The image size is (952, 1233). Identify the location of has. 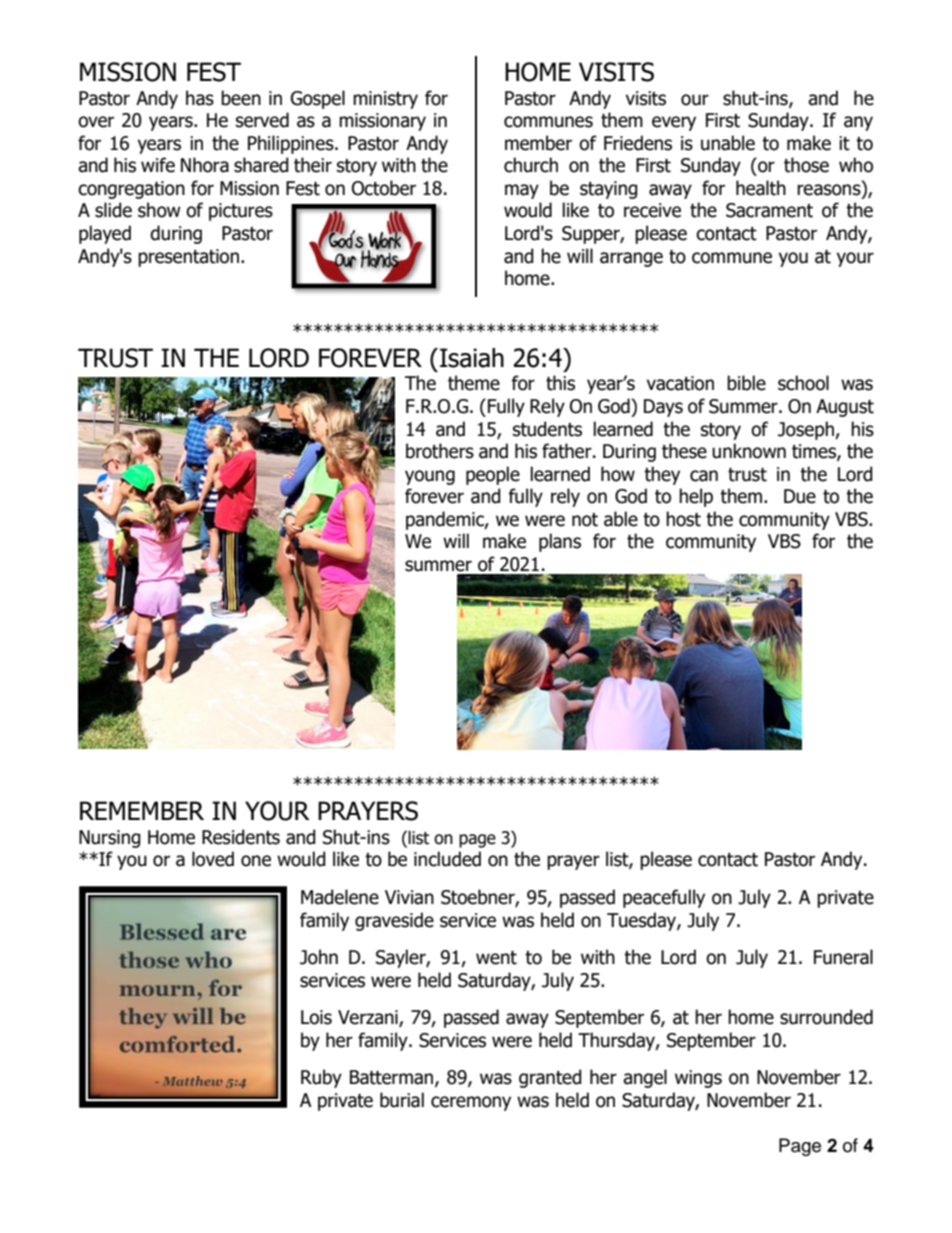
(200, 98).
